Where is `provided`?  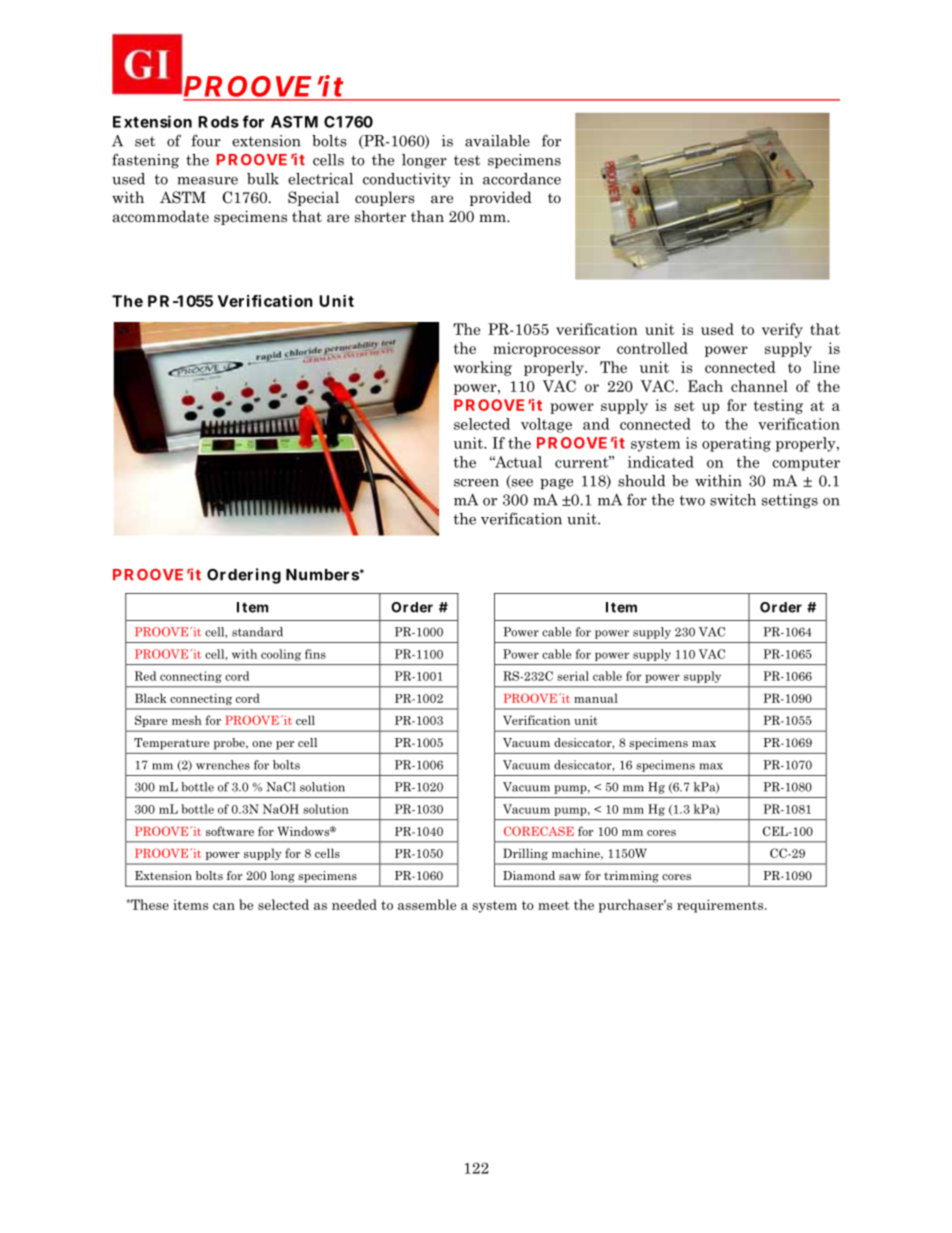 provided is located at coordinates (501, 198).
